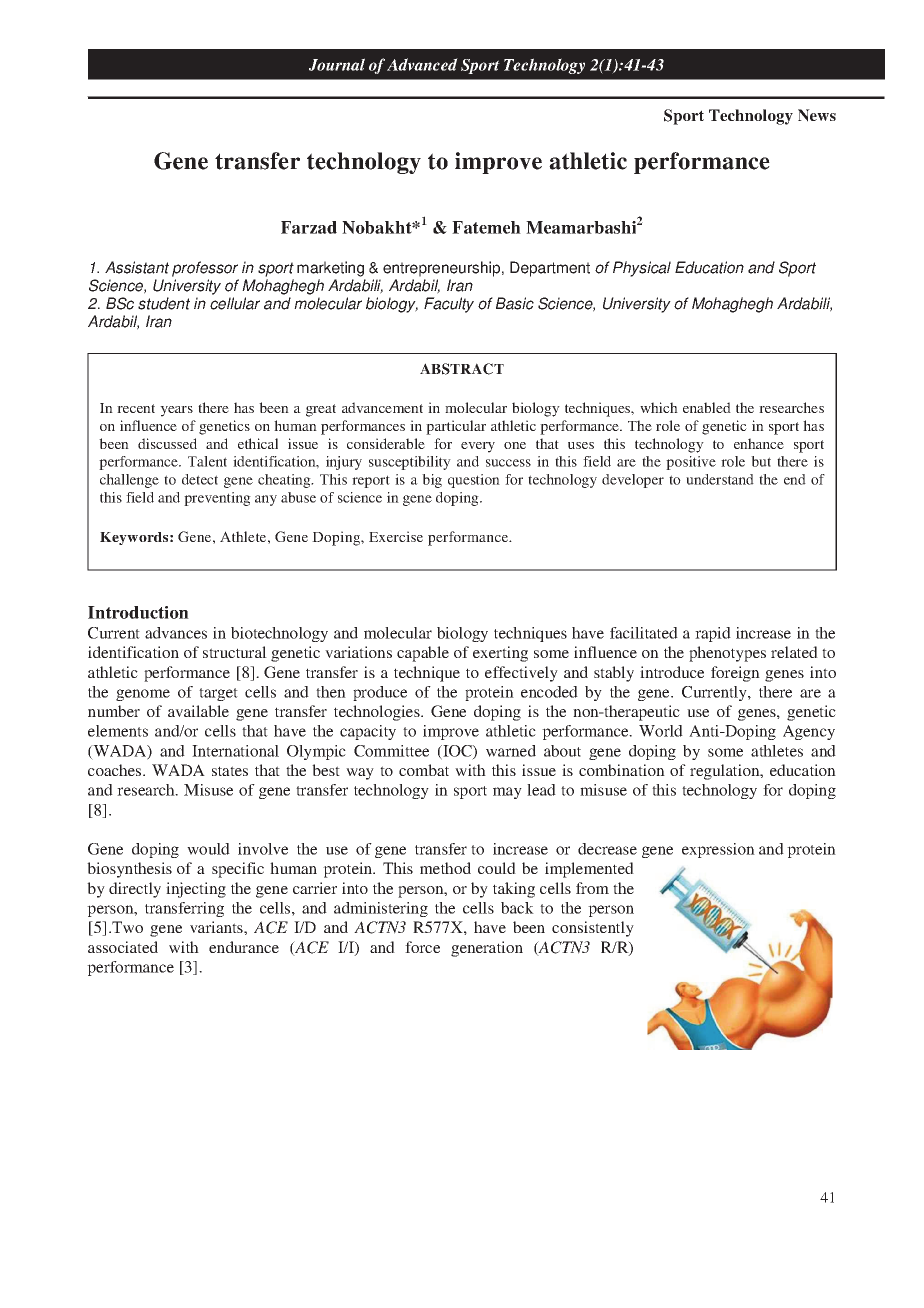 This screenshot has height=1308, width=924. I want to click on Advanced, so click(422, 64).
